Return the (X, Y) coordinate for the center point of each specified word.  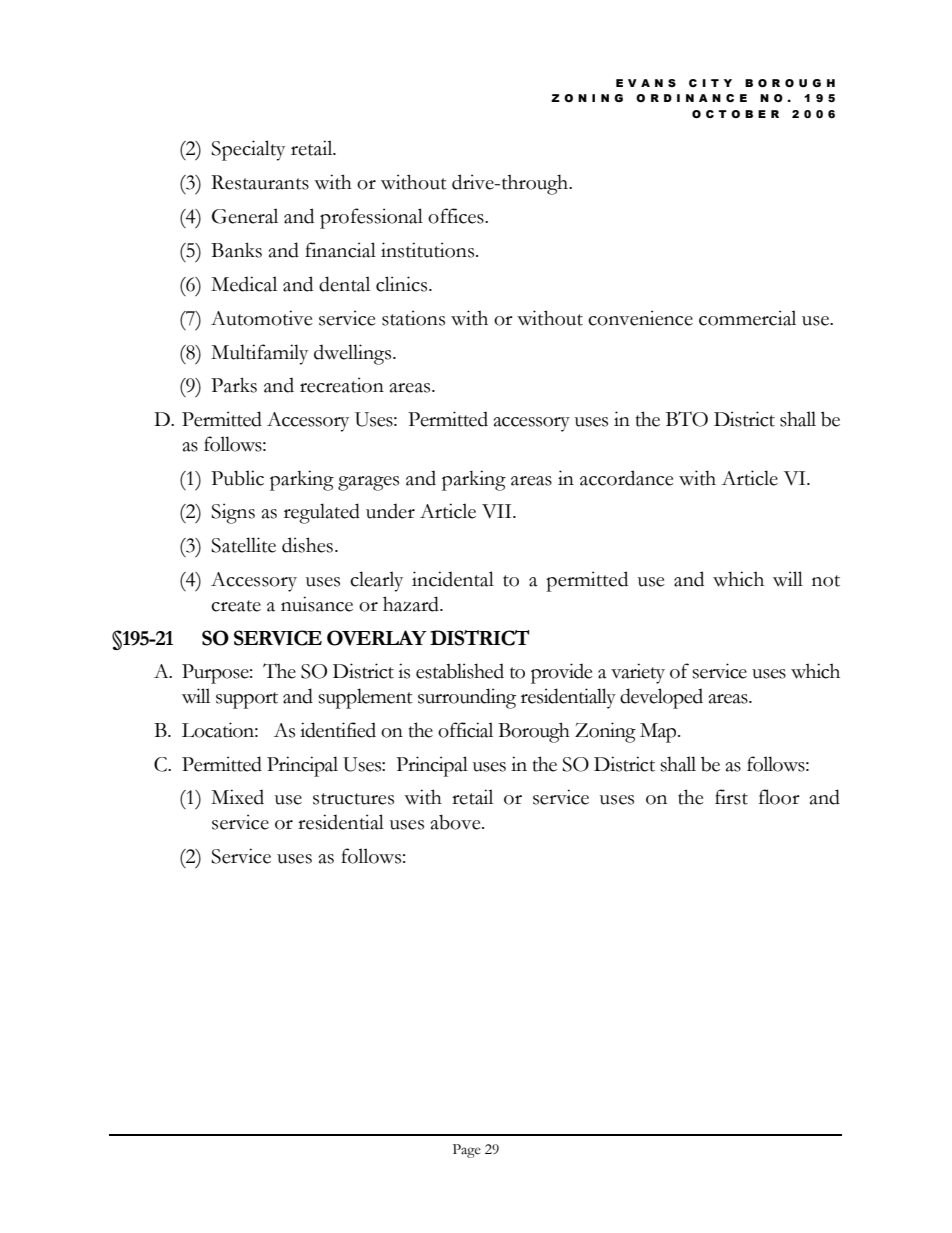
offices (457, 216)
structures (353, 799)
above (457, 822)
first (731, 797)
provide (562, 673)
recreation (342, 385)
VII (498, 511)
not (826, 581)
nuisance (317, 604)
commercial (747, 318)
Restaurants (260, 182)
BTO (687, 419)
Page (467, 1151)
